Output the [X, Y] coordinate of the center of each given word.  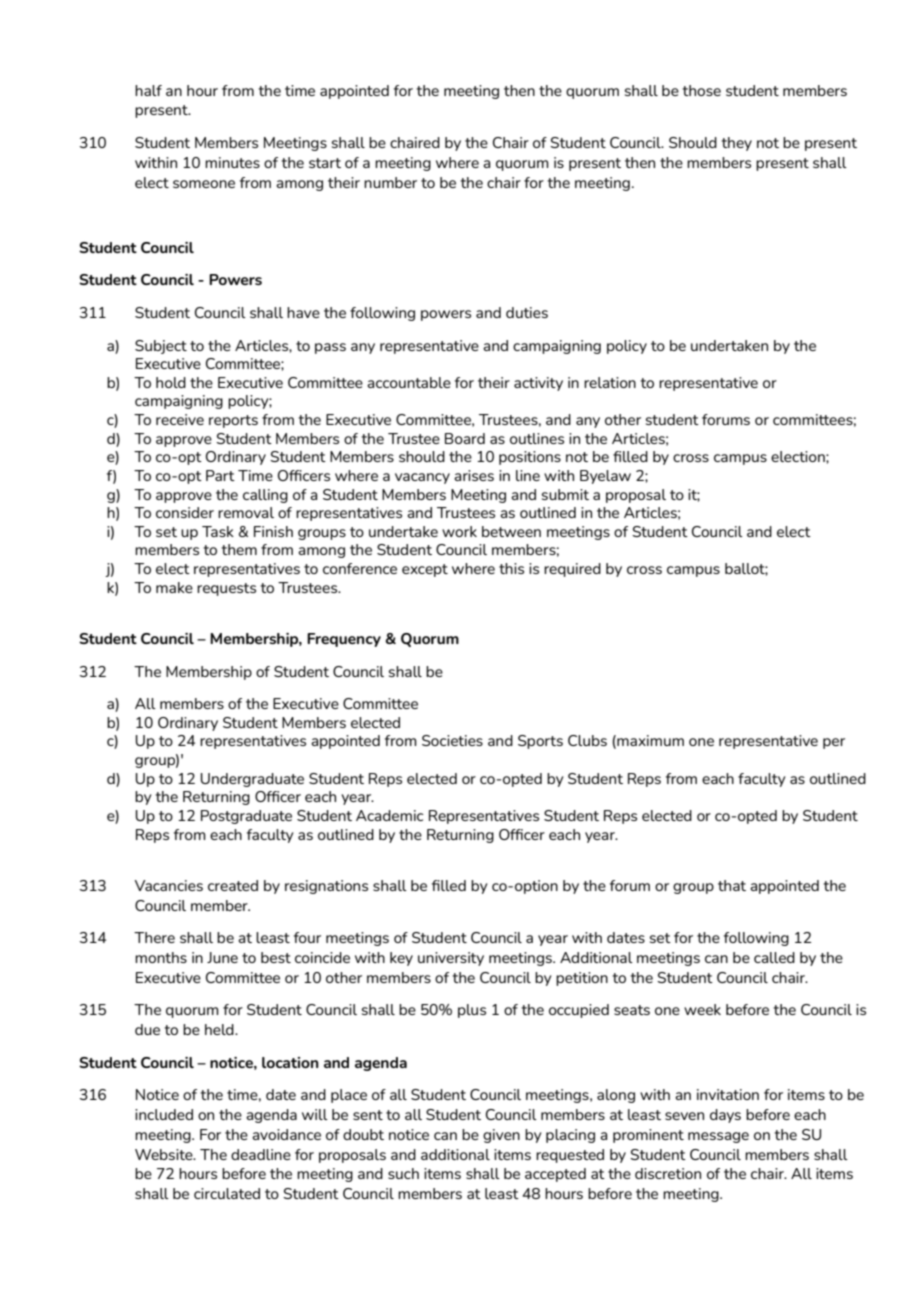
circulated [227, 1193]
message [718, 1137]
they [736, 144]
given [501, 1136]
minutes [232, 162]
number [390, 182]
